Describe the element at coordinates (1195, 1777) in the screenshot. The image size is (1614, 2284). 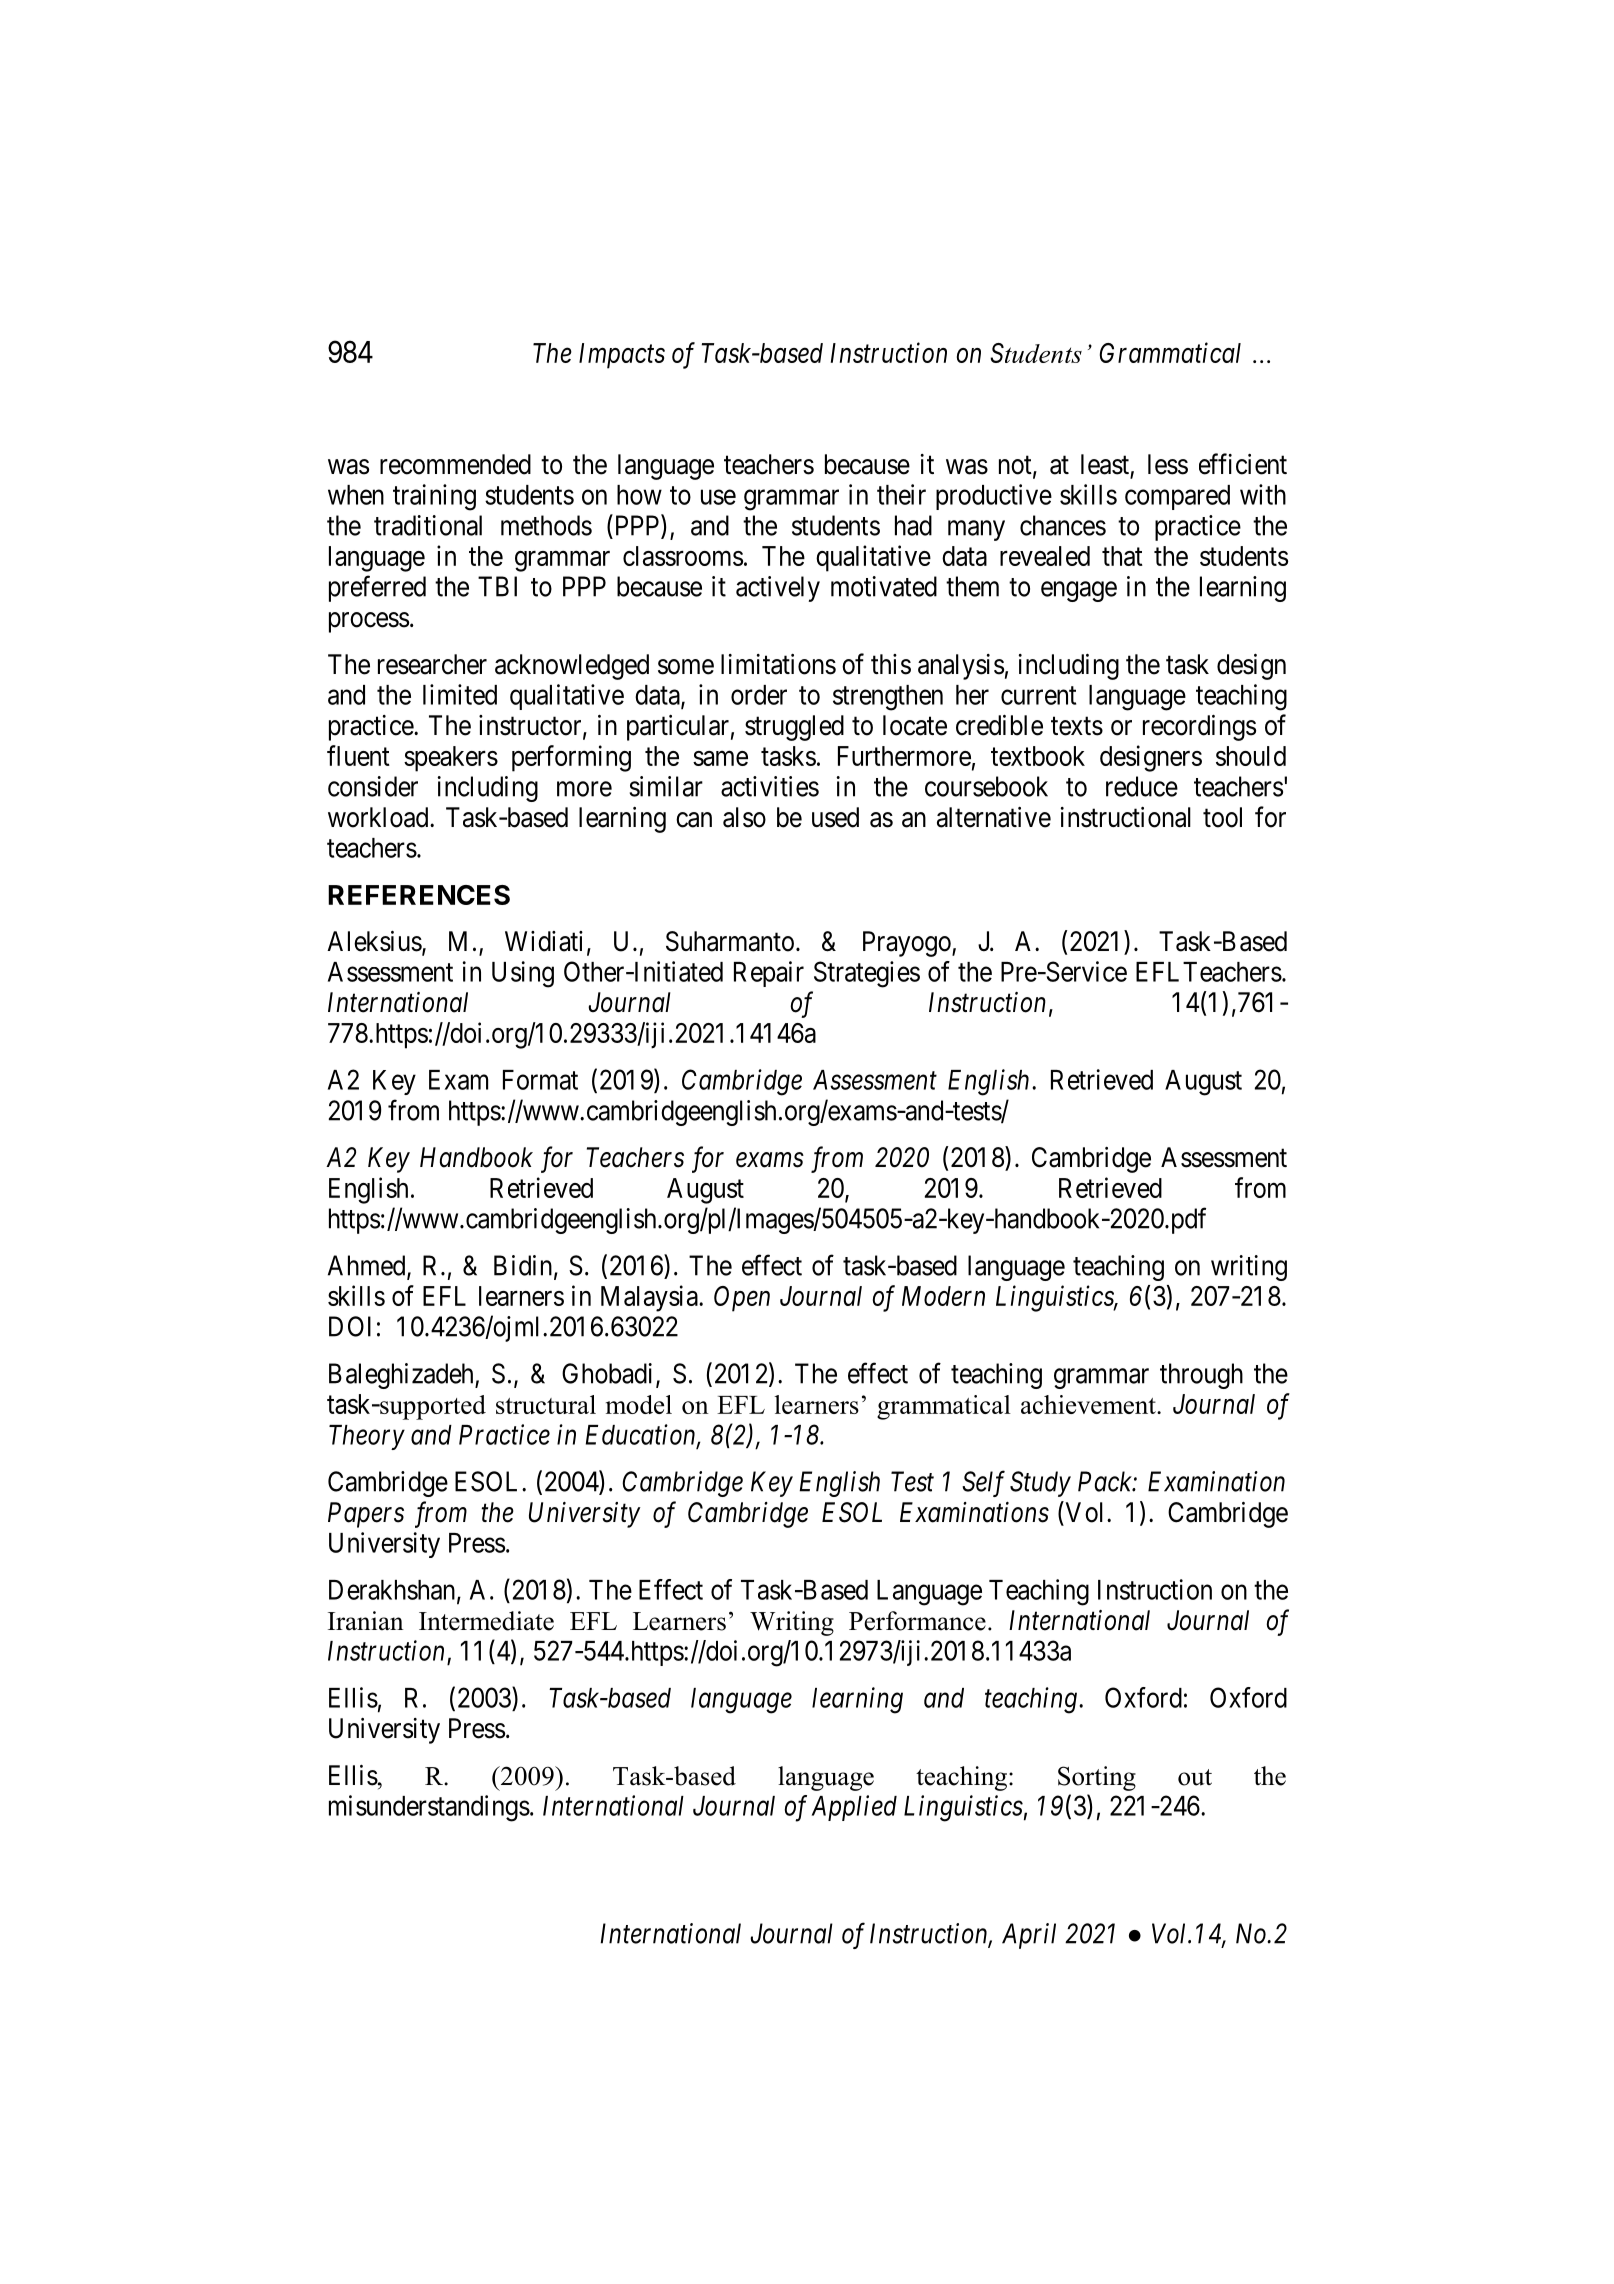
I see `out` at that location.
